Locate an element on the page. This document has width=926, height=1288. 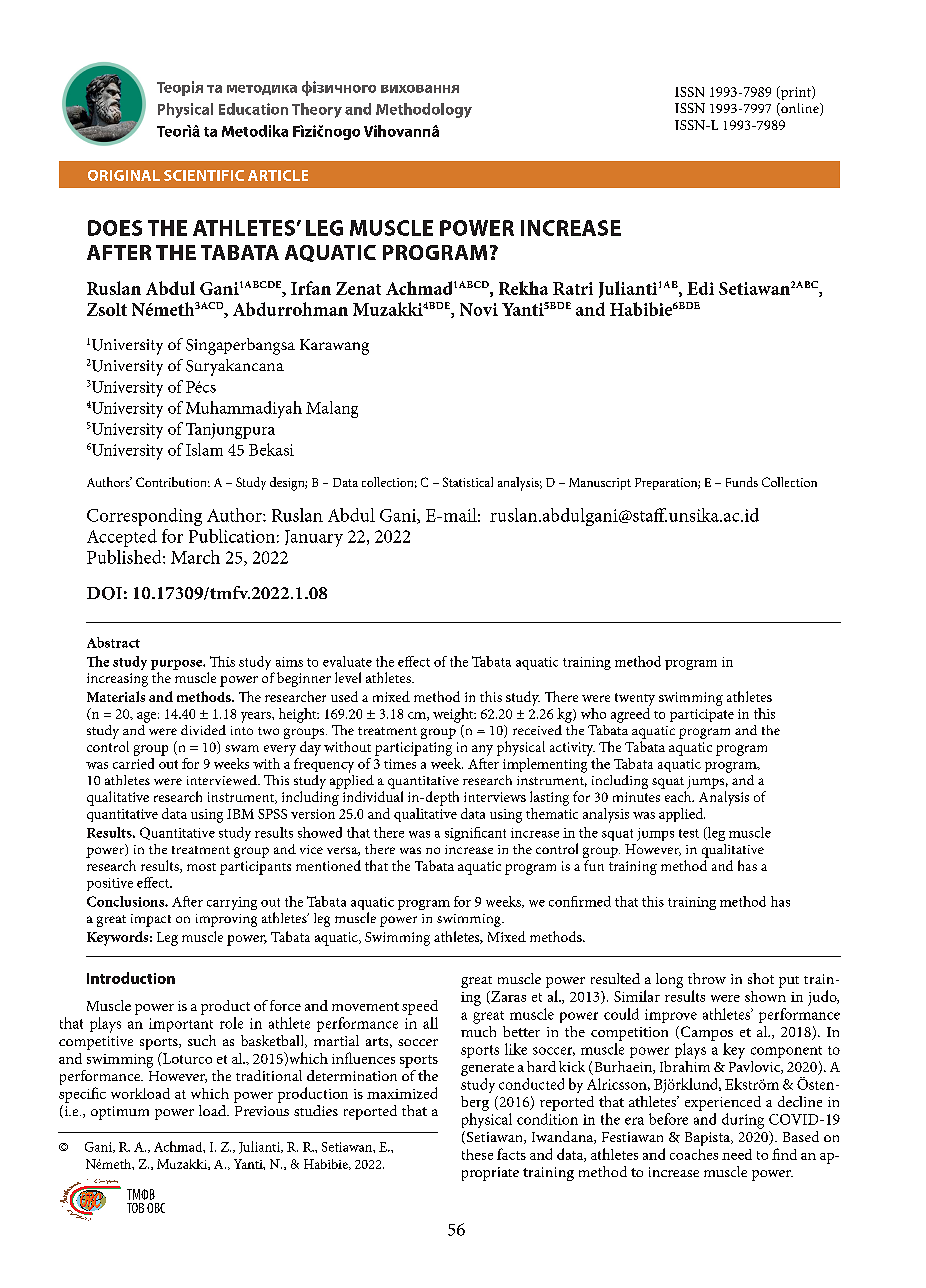
evaluate is located at coordinates (347, 661).
